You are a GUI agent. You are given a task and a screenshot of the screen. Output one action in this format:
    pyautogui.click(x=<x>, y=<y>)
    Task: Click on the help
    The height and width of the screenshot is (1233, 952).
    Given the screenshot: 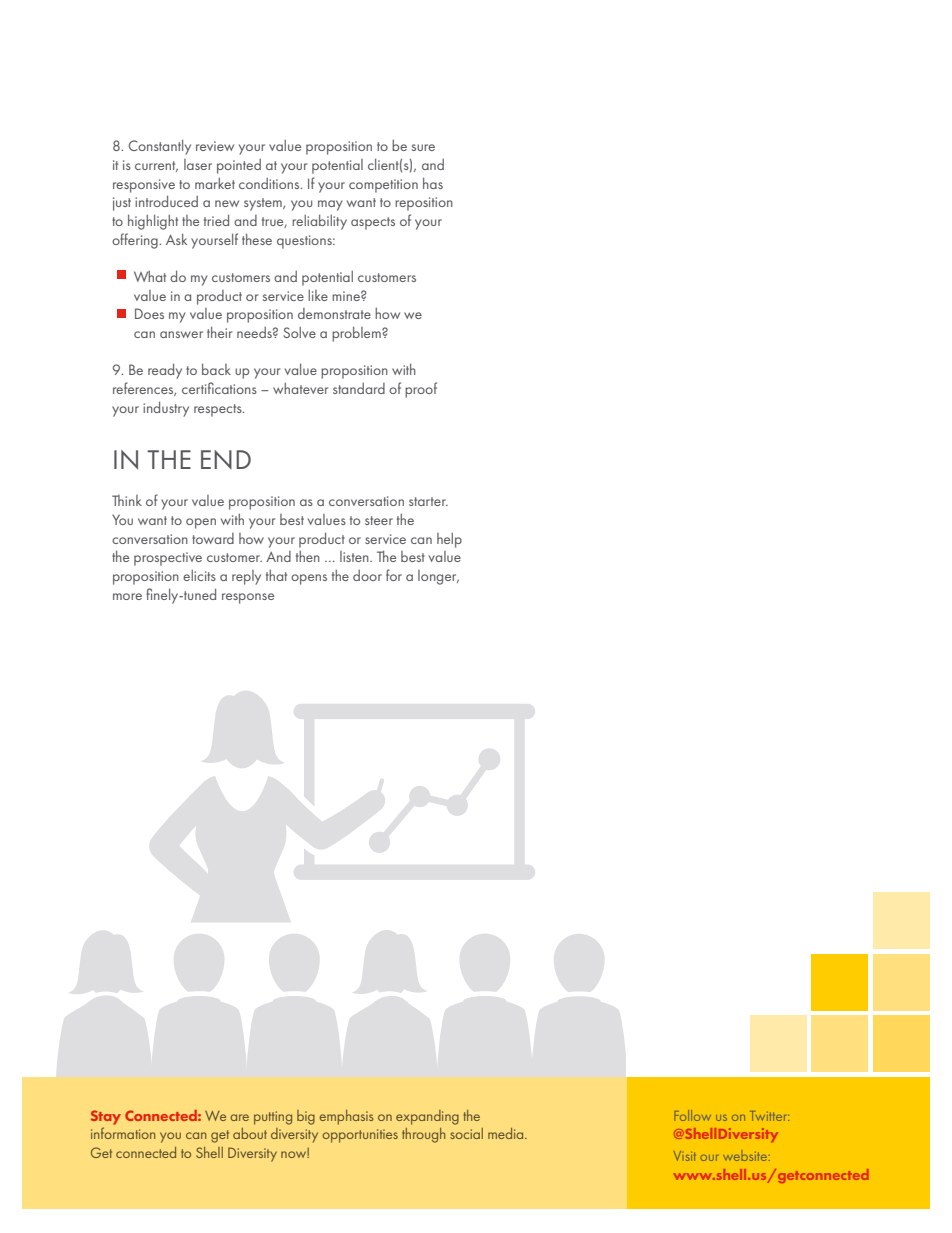 What is the action you would take?
    pyautogui.click(x=449, y=540)
